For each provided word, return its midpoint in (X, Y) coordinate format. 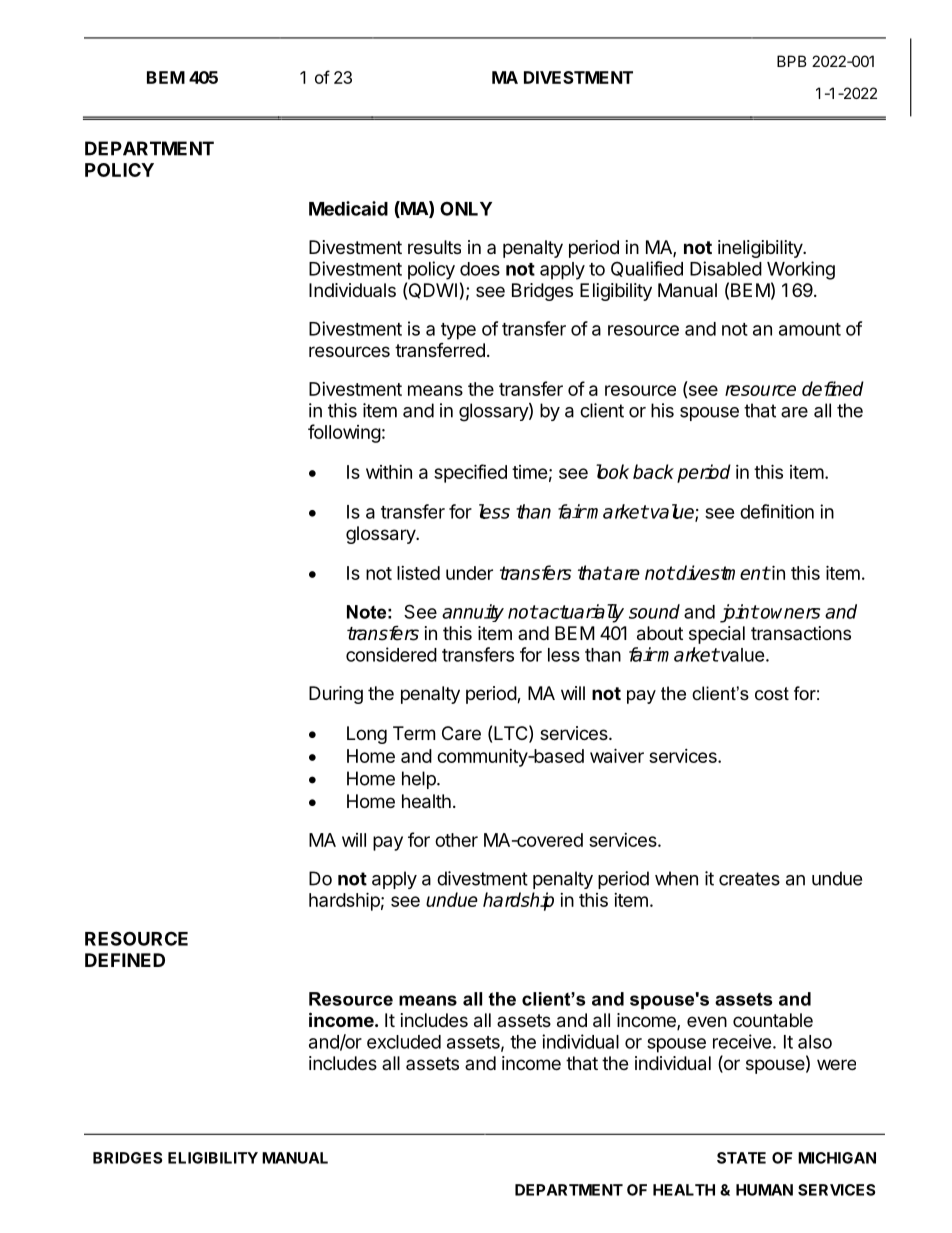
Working (801, 270)
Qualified (647, 269)
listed (418, 573)
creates (749, 879)
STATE (741, 1158)
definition (777, 511)
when (676, 878)
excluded (404, 1042)
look (612, 471)
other (456, 840)
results (434, 247)
